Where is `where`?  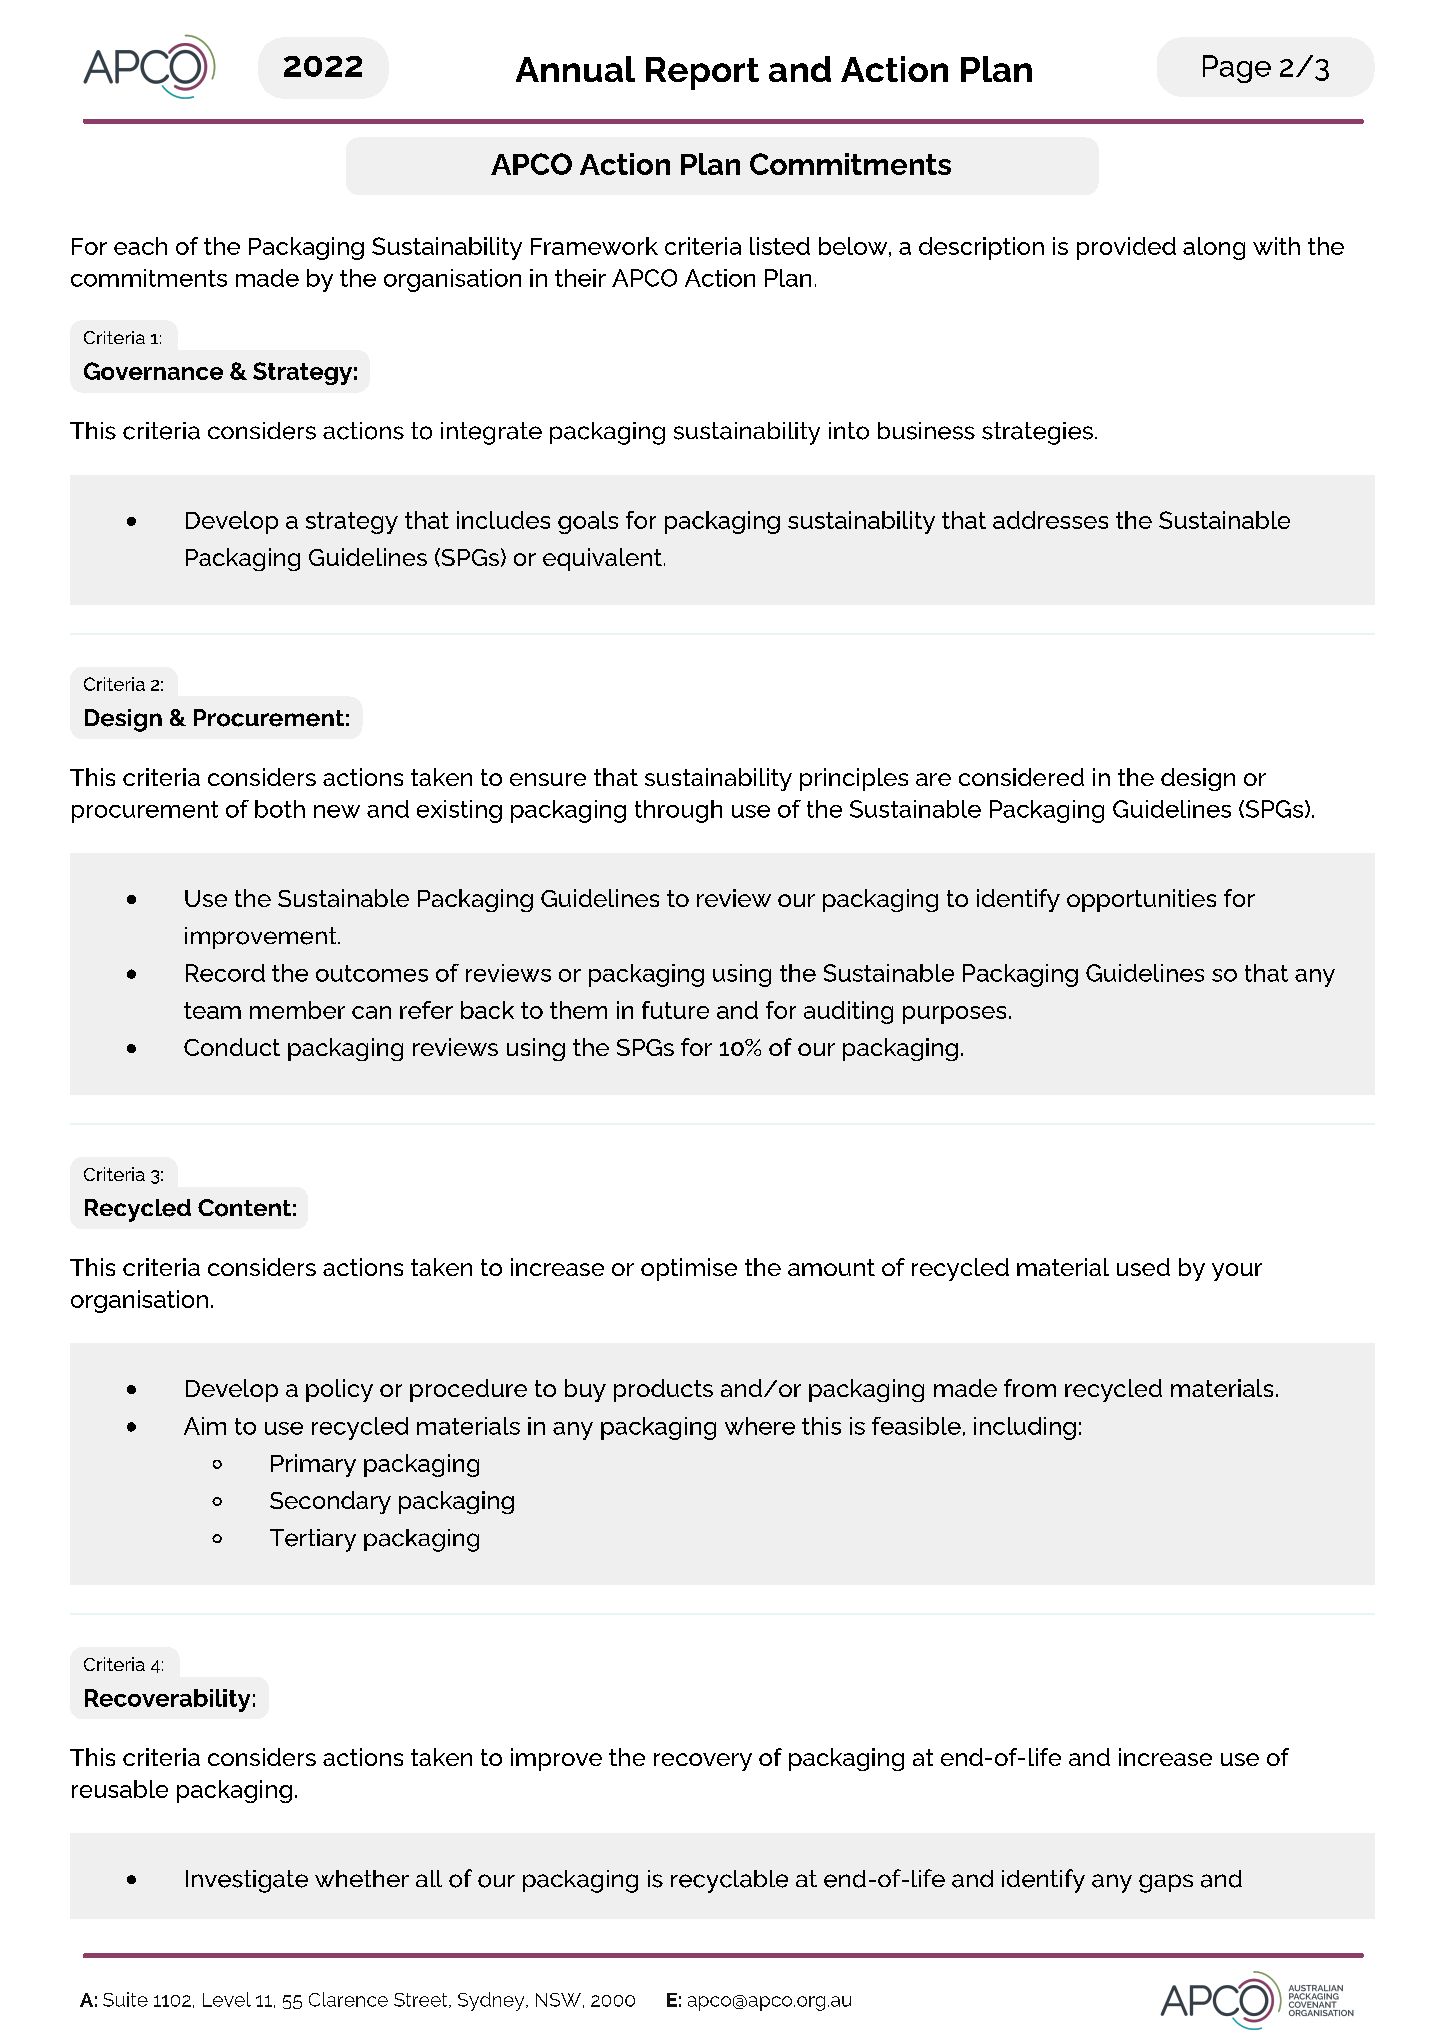 where is located at coordinates (760, 1426).
